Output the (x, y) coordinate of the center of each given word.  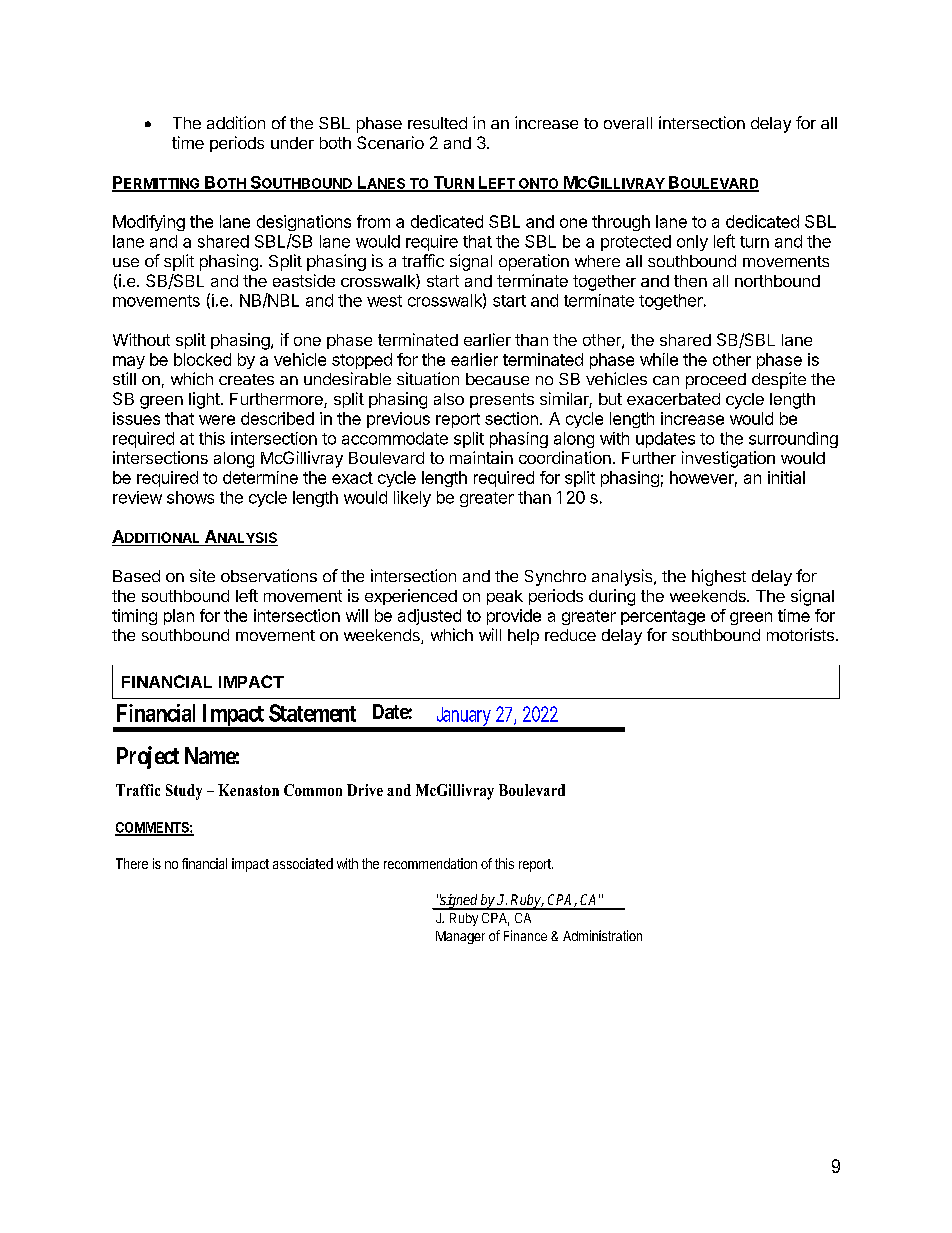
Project (148, 757)
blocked (202, 359)
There (132, 863)
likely (412, 499)
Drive (365, 790)
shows (190, 497)
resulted (437, 123)
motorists (802, 634)
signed (459, 902)
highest (719, 577)
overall (628, 123)
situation (428, 378)
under (292, 143)
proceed (716, 381)
